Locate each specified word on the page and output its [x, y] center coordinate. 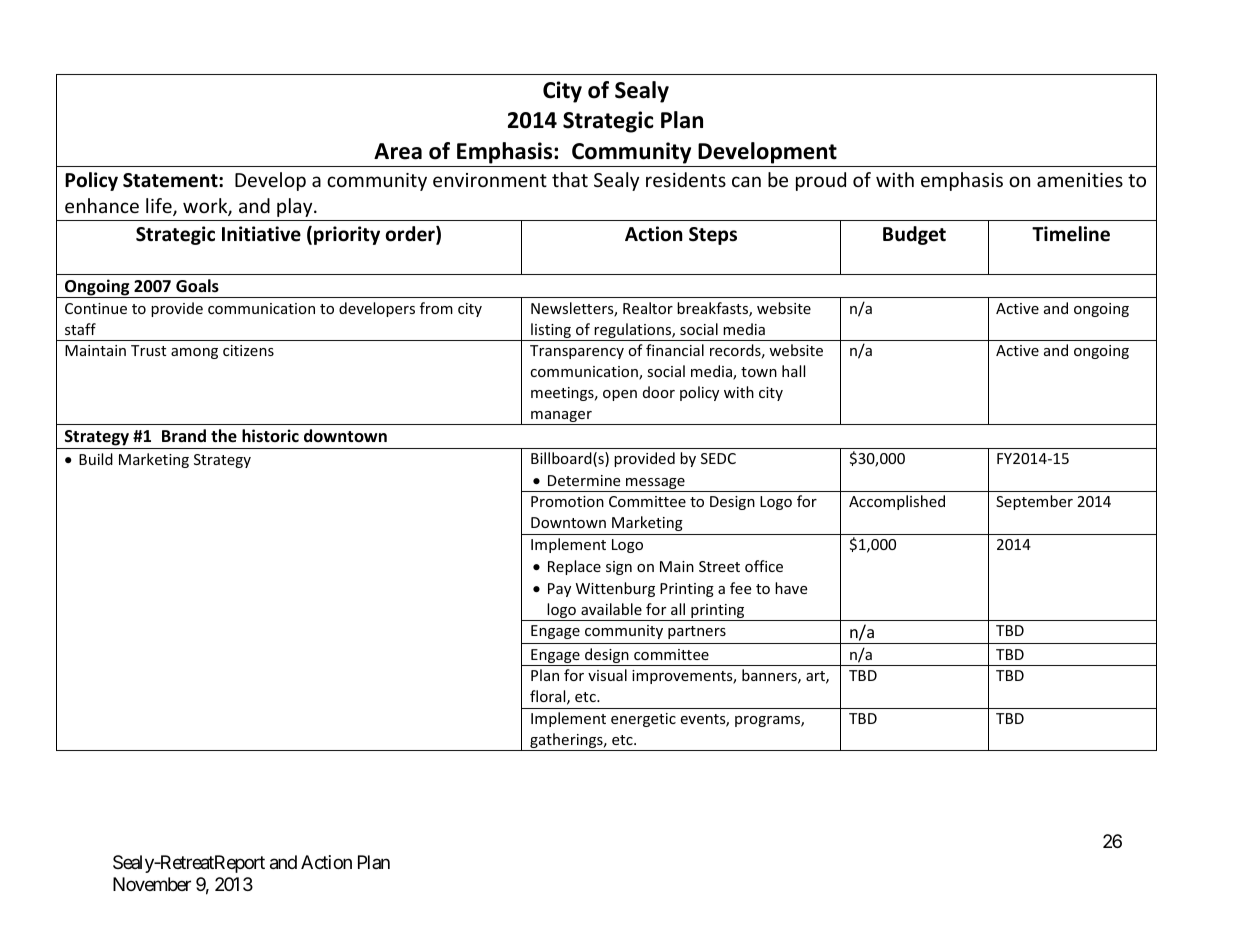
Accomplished [897, 502]
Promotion [567, 501]
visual [607, 675]
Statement [171, 180]
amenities [1080, 180]
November [152, 884]
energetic [643, 720]
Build [96, 459]
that [570, 179]
